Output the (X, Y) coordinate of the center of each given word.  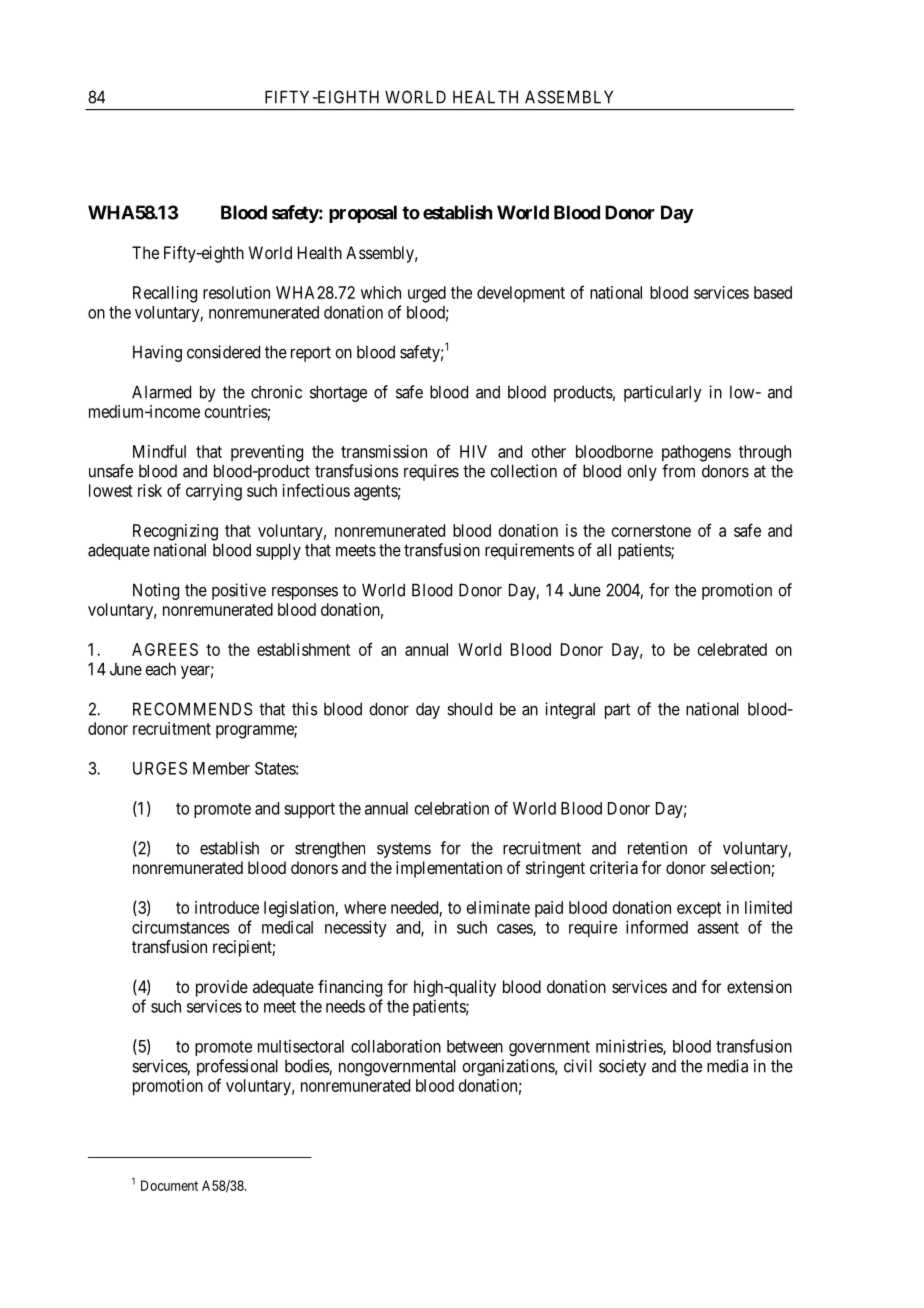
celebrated (732, 649)
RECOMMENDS (192, 709)
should (469, 709)
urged (427, 294)
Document (169, 1185)
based (773, 292)
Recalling (165, 294)
